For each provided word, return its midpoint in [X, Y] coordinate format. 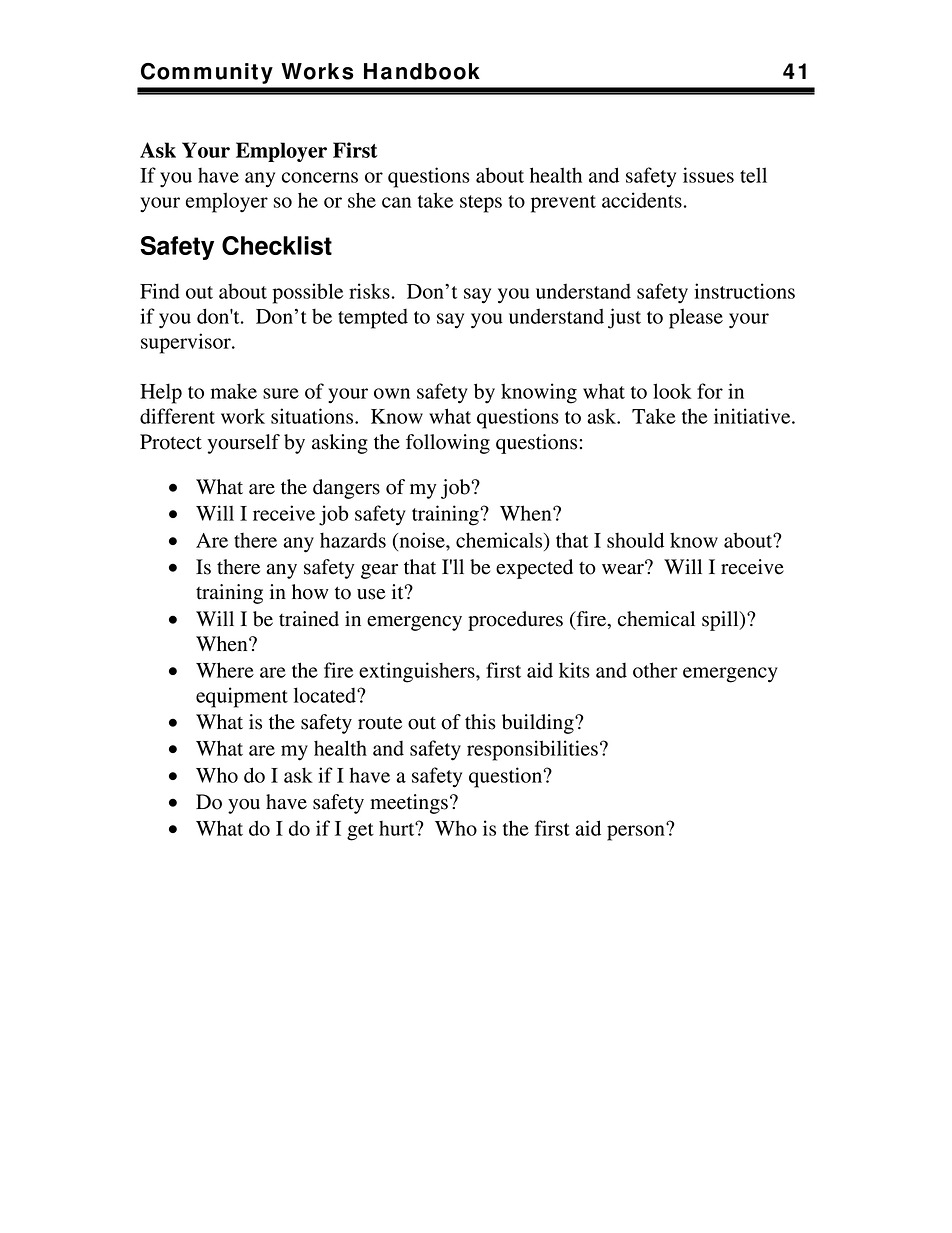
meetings [409, 804]
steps [481, 204]
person [637, 832]
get [360, 832]
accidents [642, 200]
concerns [320, 177]
